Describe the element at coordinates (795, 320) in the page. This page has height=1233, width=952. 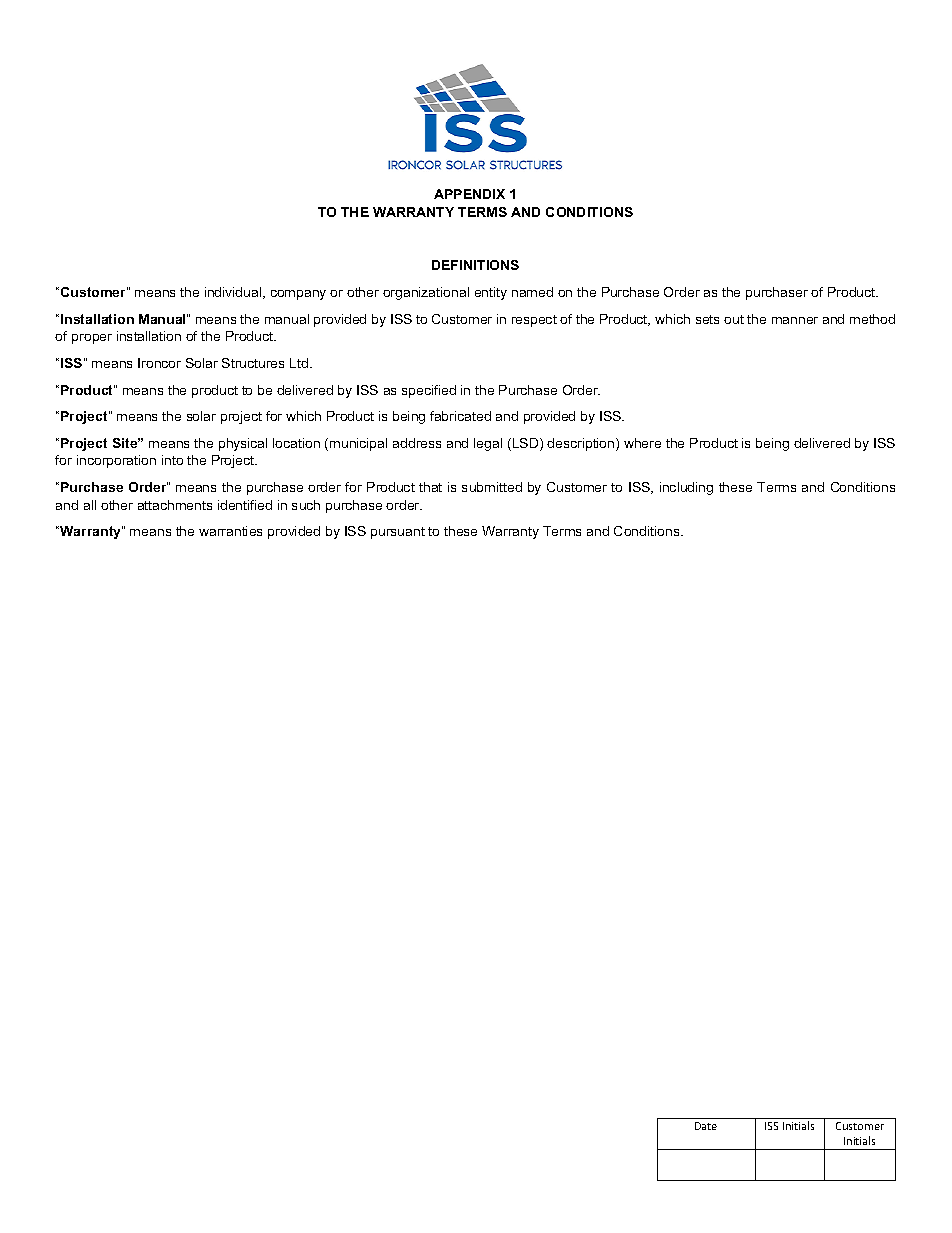
I see `manner` at that location.
